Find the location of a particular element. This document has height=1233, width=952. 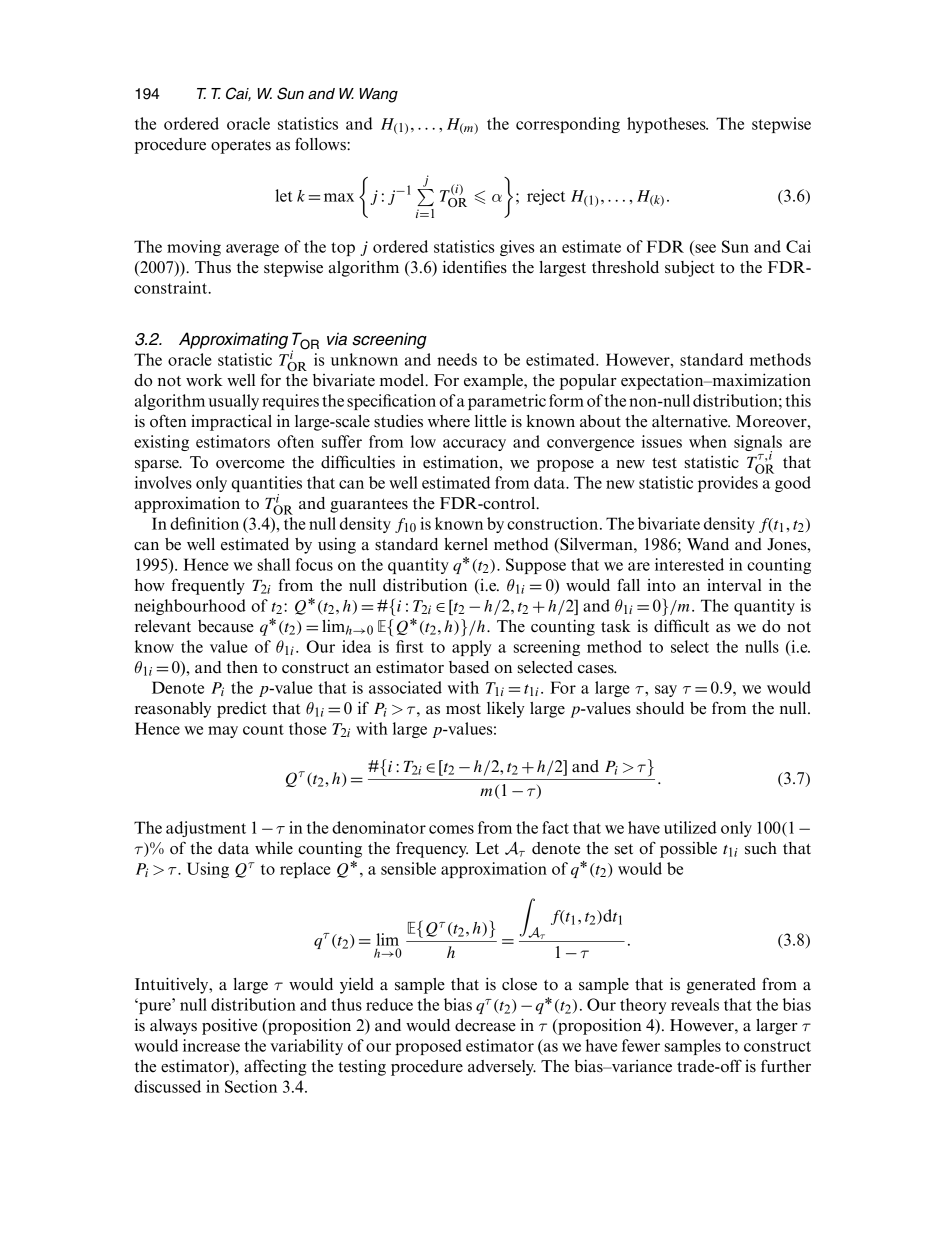

adversely is located at coordinates (502, 1068).
